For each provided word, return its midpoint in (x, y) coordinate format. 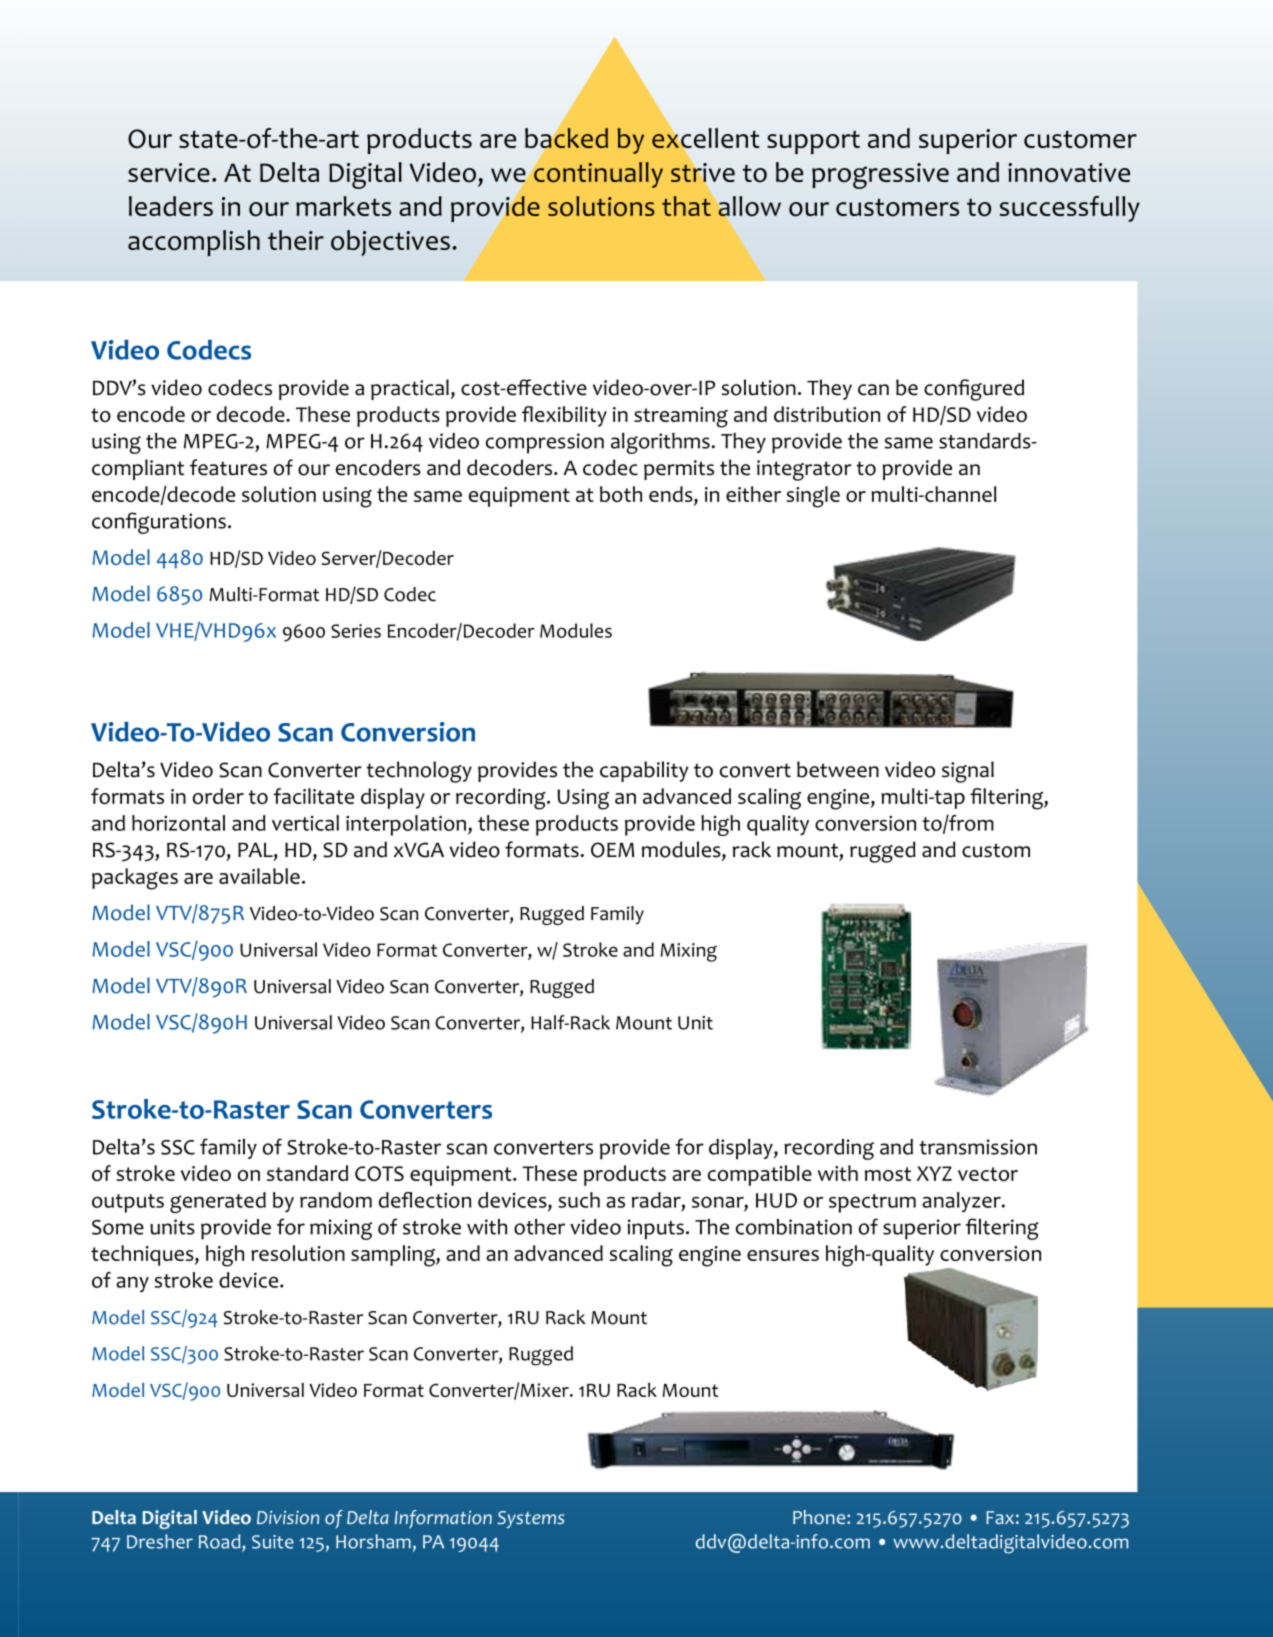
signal (968, 772)
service (169, 172)
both (621, 494)
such (579, 1200)
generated (218, 1202)
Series (356, 631)
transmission (978, 1147)
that (686, 206)
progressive (880, 176)
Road (221, 1542)
